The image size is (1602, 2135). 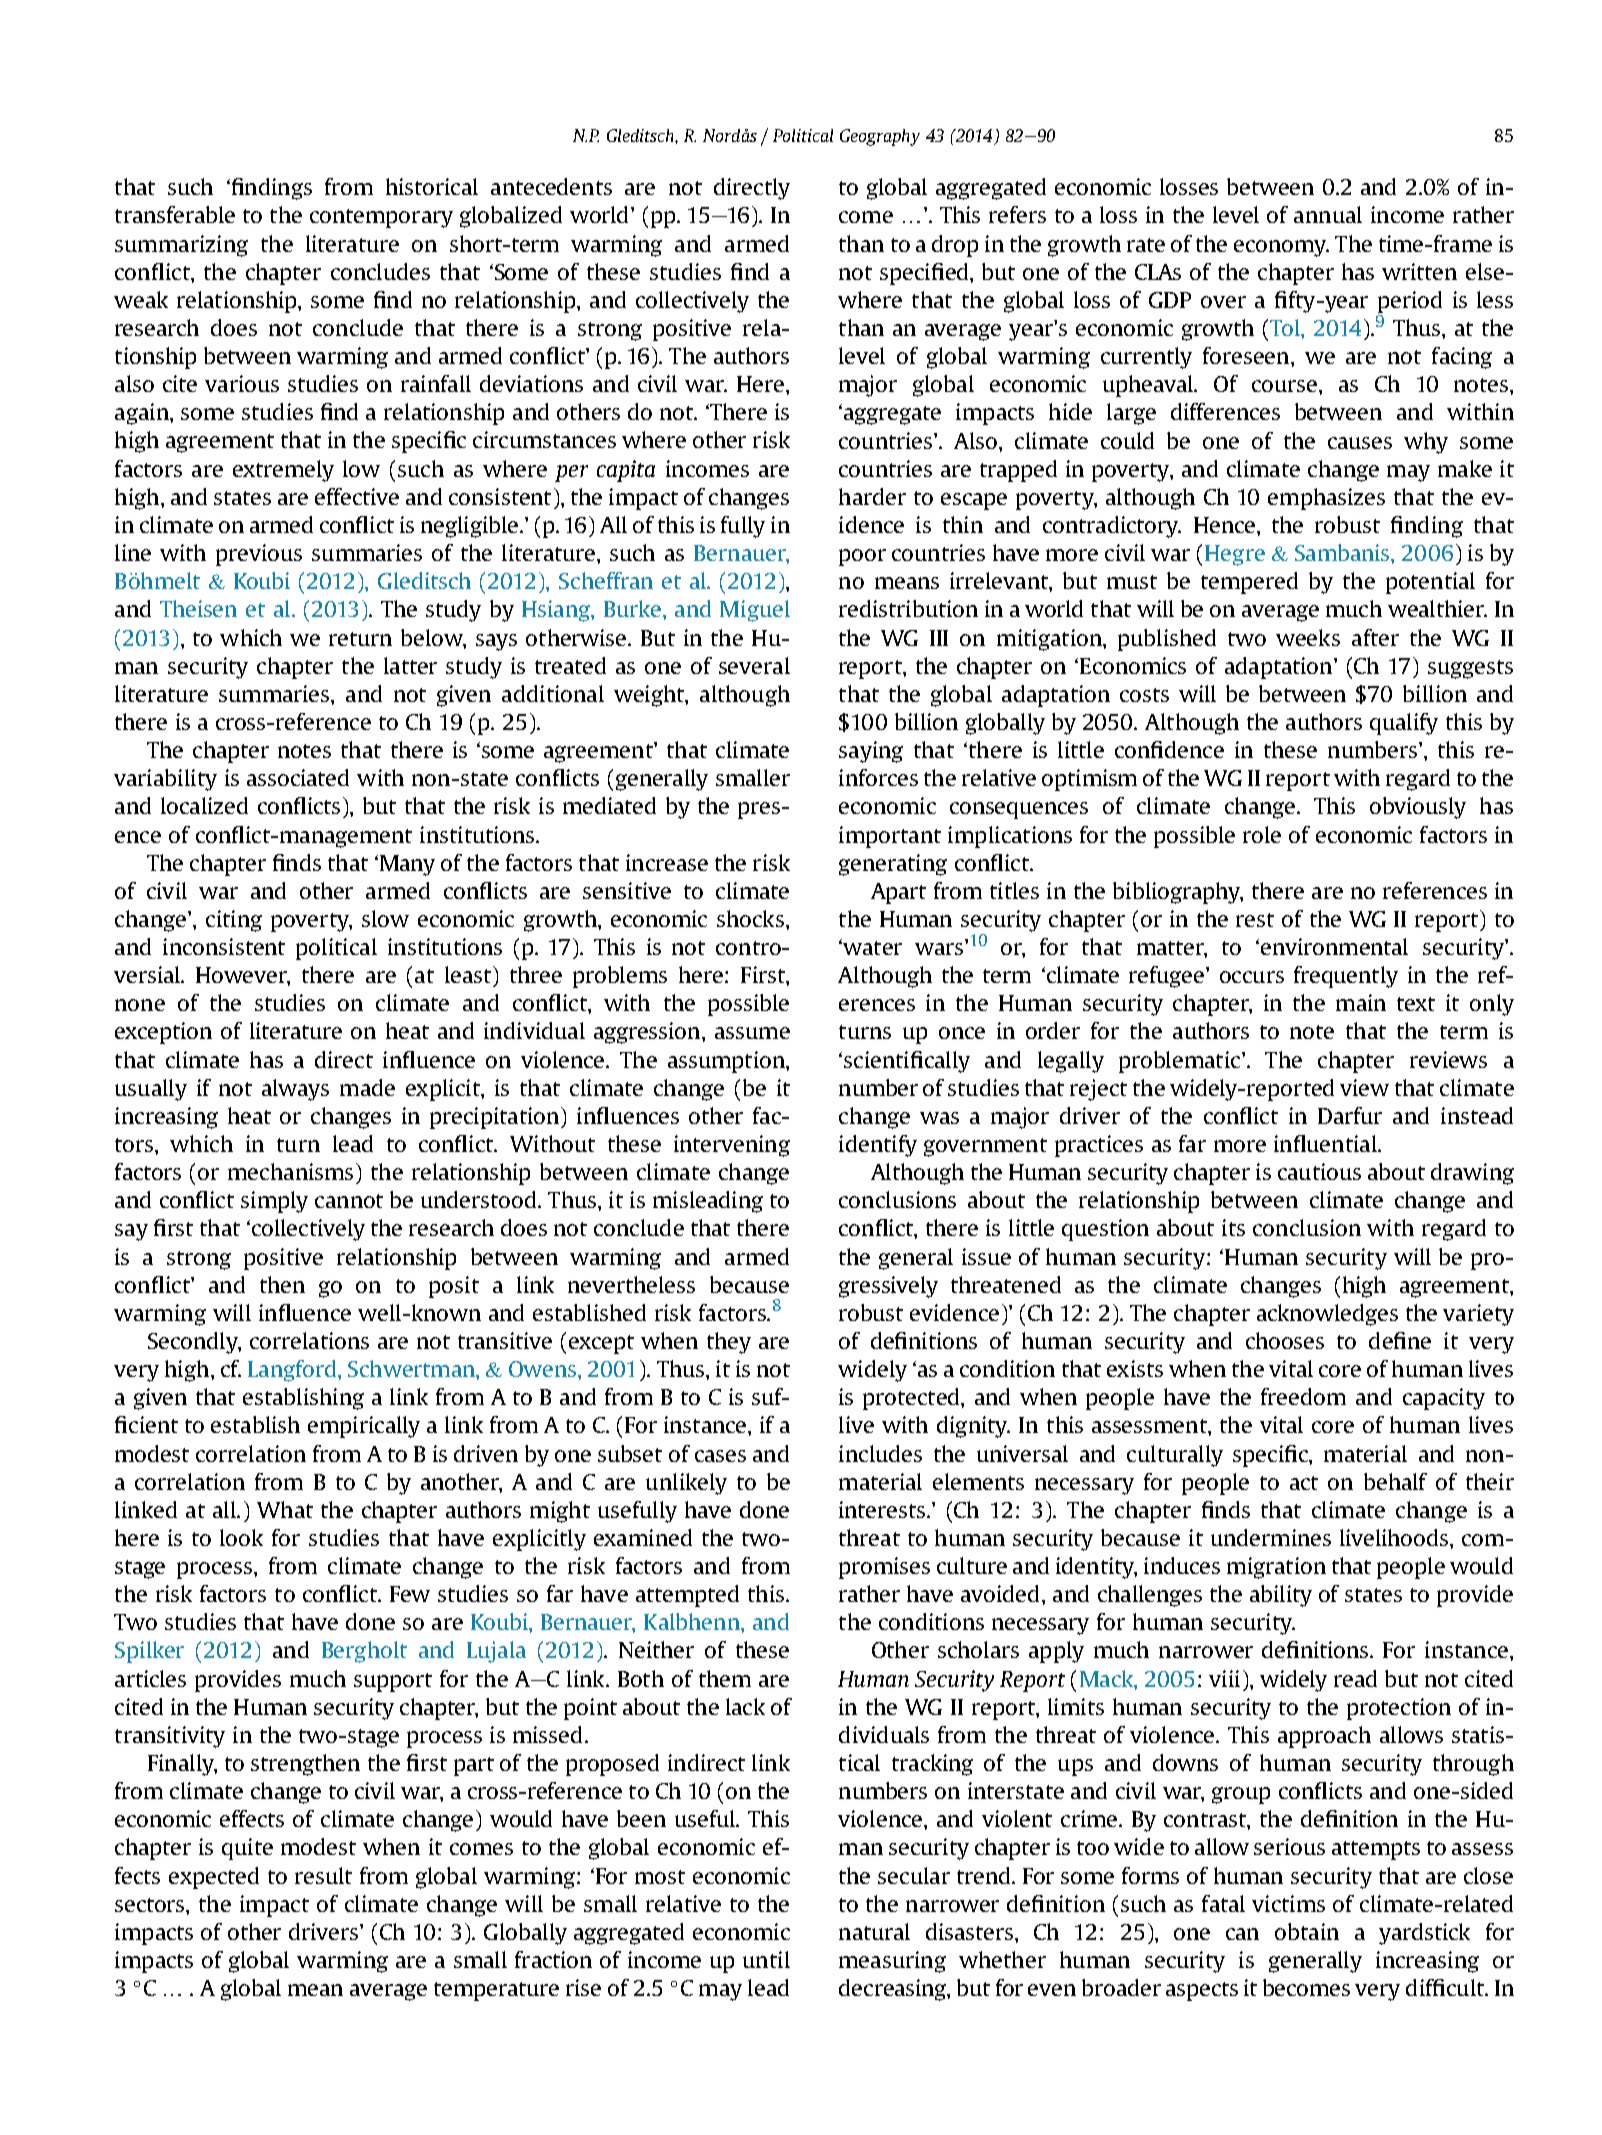 I want to click on Darfur, so click(x=1350, y=1115).
